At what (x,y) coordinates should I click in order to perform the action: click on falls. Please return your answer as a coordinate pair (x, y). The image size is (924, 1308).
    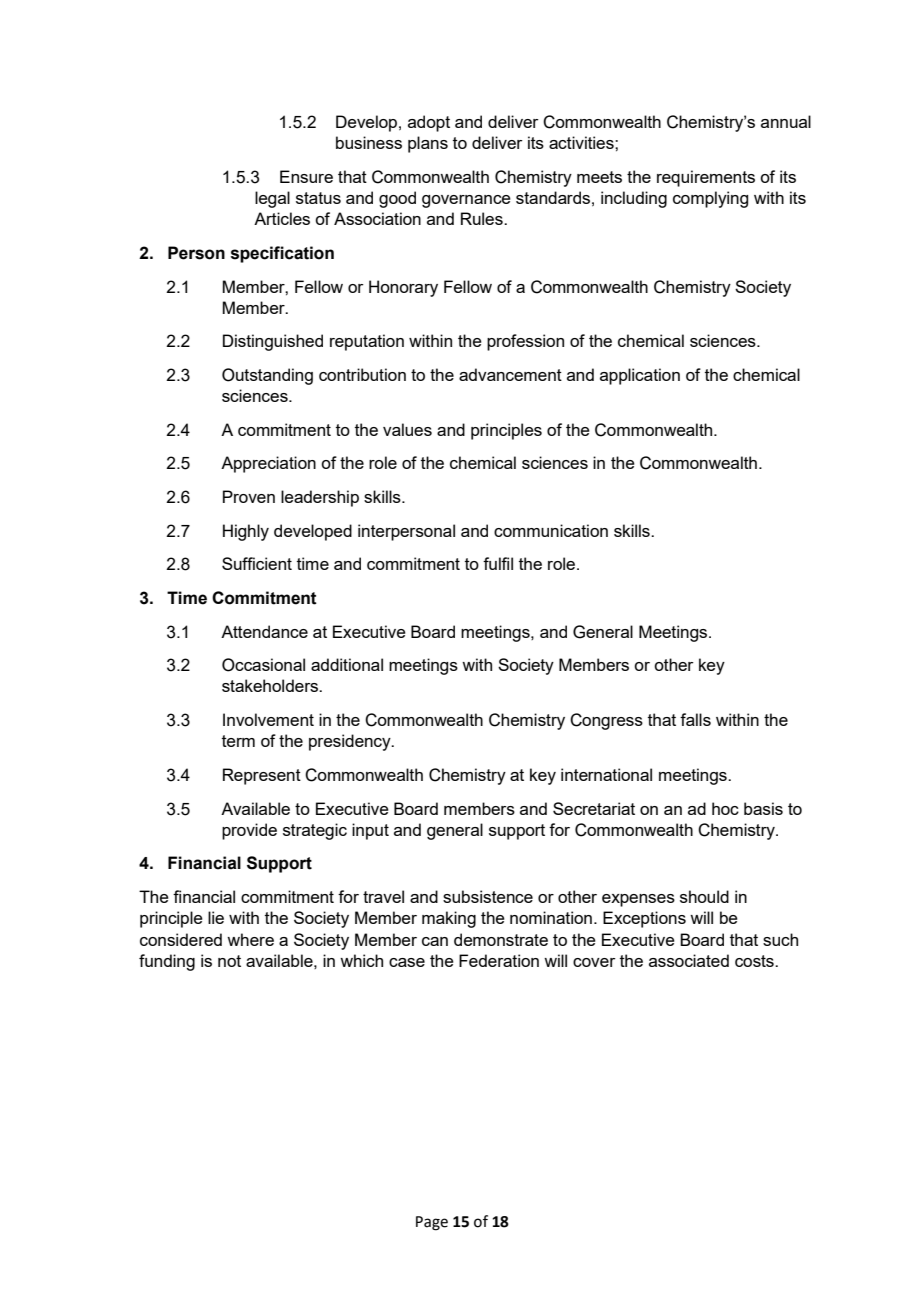
    Looking at the image, I should click on (695, 719).
